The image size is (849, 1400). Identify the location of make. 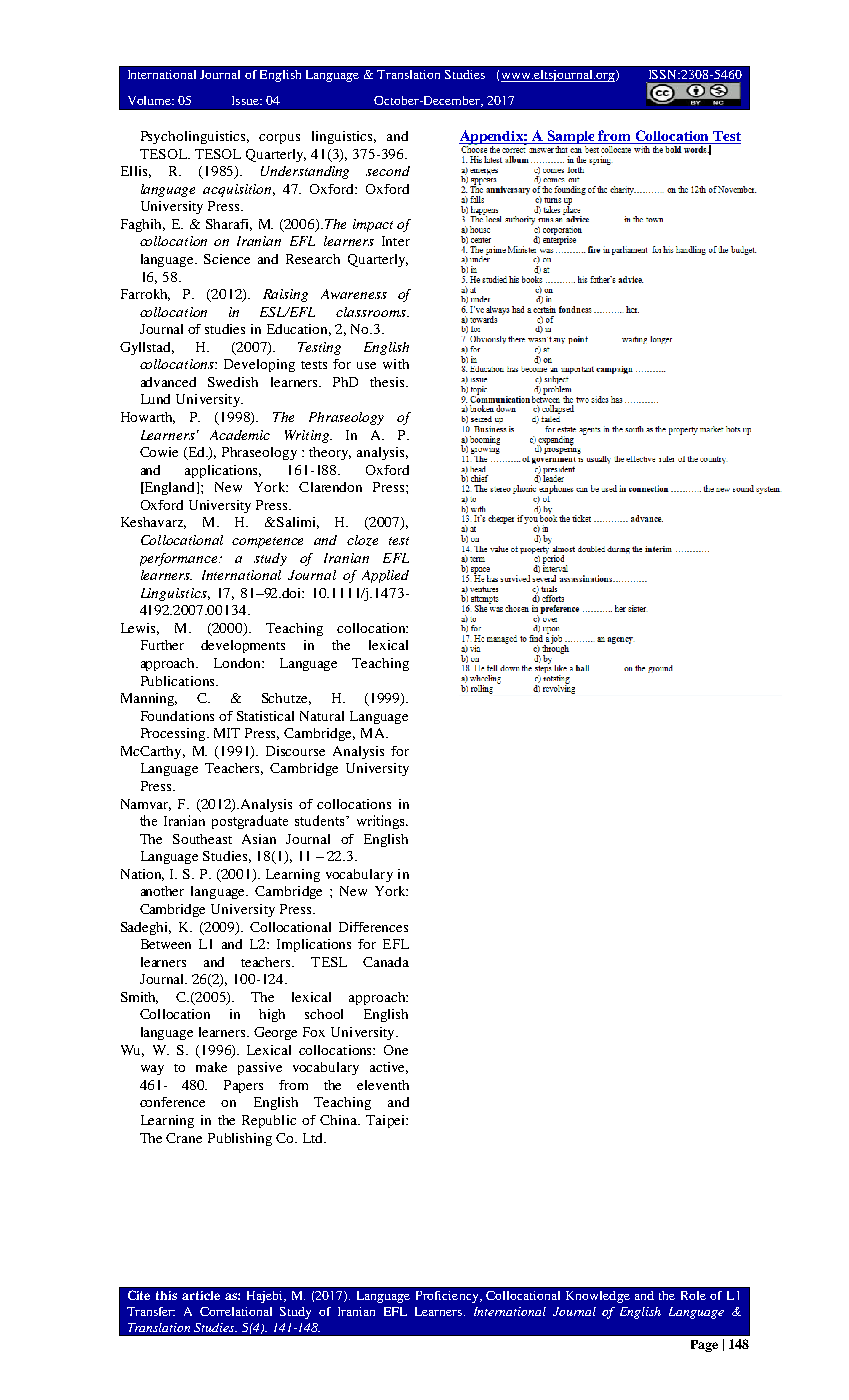
(211, 1067).
